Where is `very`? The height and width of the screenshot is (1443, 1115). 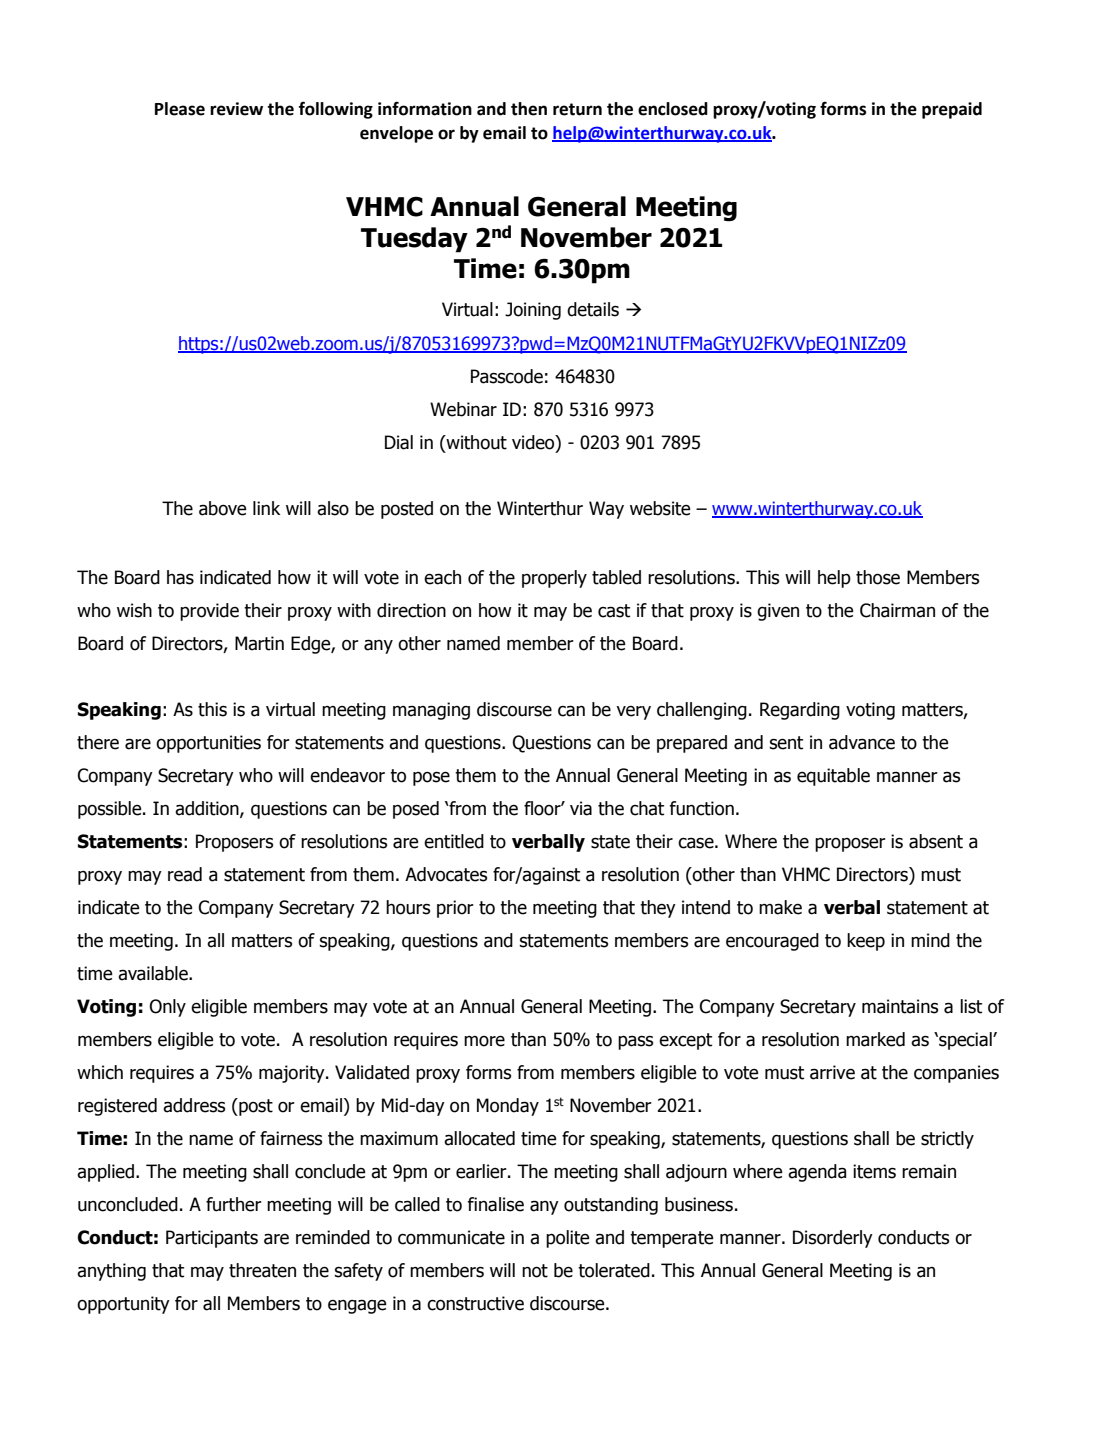 very is located at coordinates (633, 713).
